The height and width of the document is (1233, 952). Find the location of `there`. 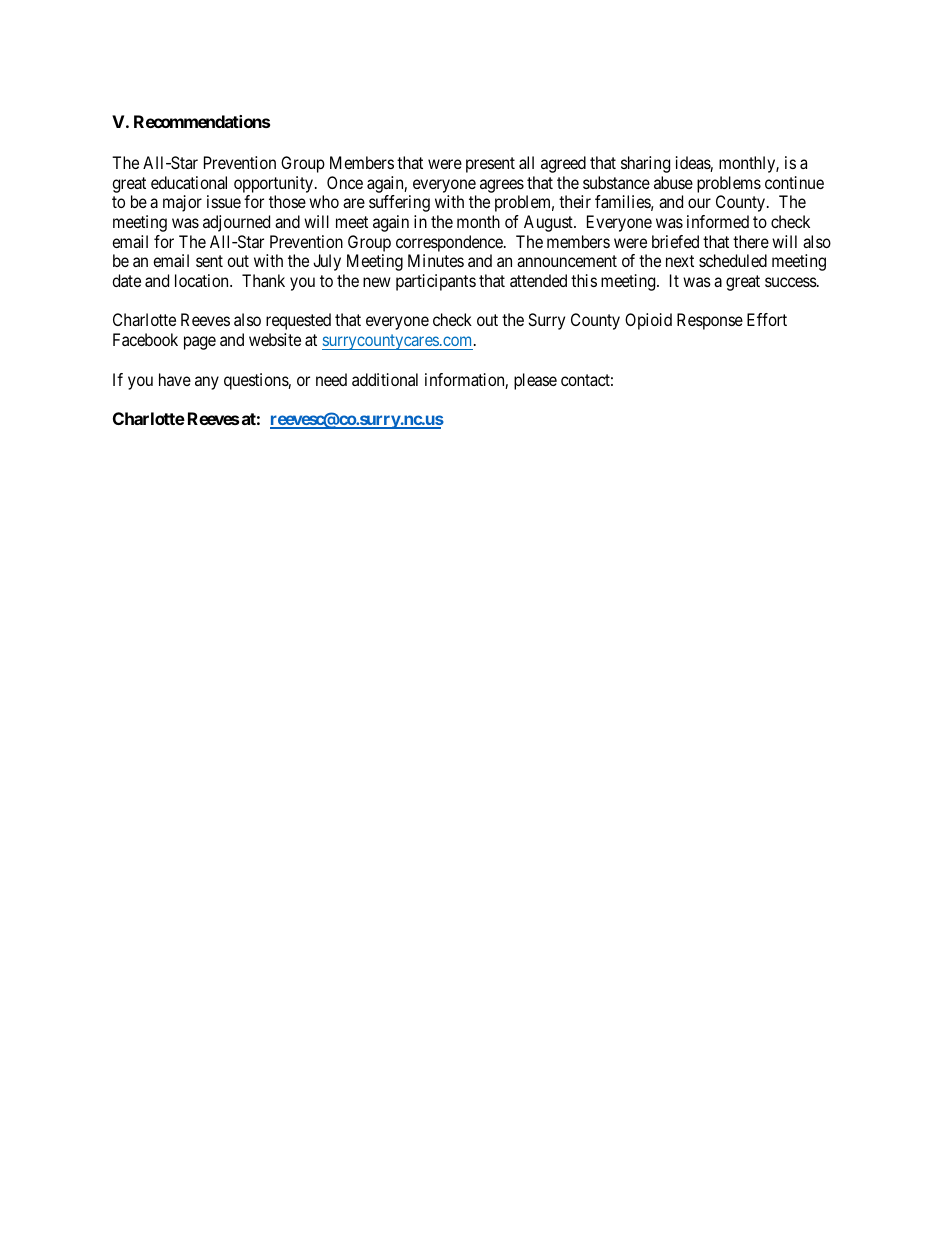

there is located at coordinates (751, 241).
